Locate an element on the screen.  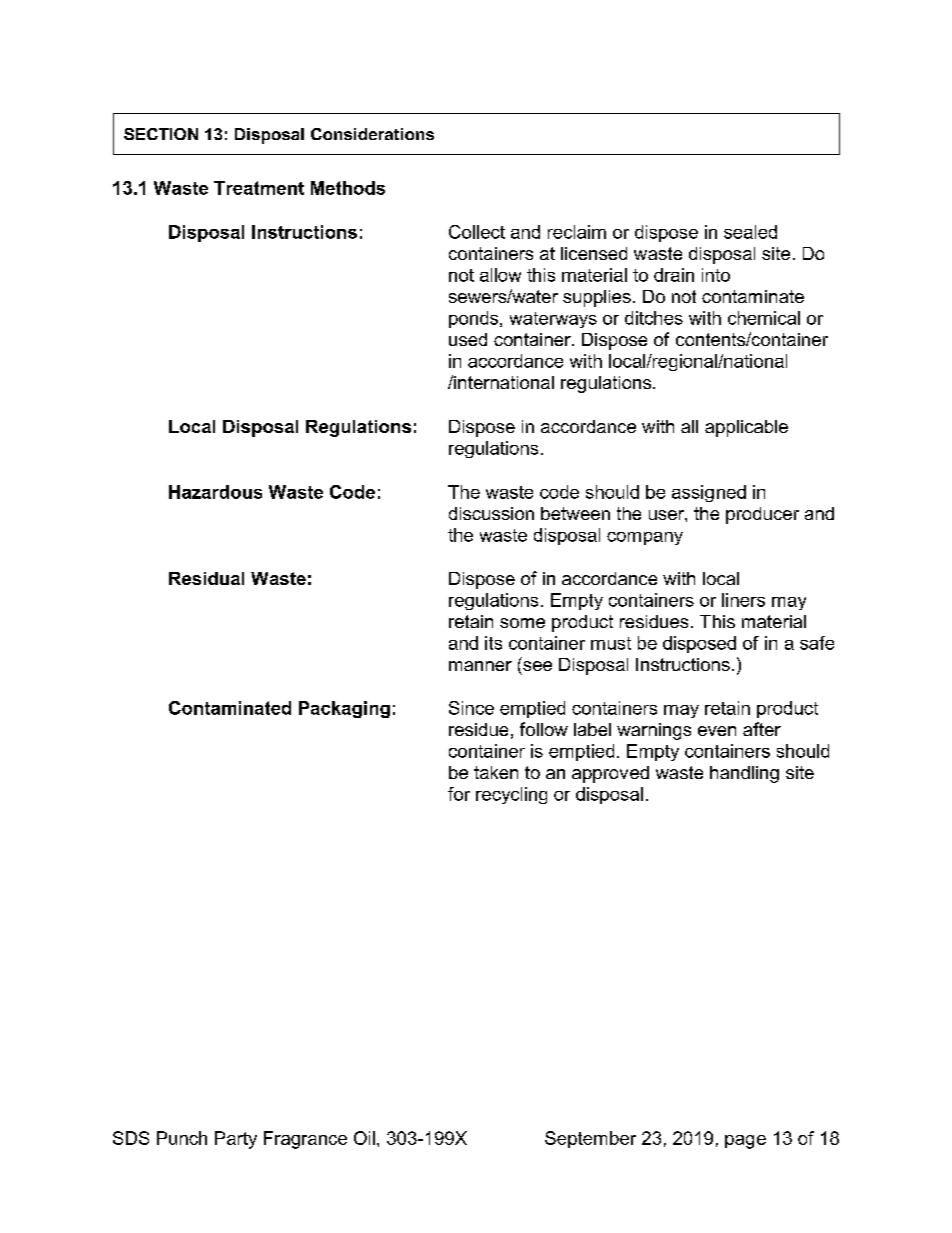
Collect is located at coordinates (477, 232).
